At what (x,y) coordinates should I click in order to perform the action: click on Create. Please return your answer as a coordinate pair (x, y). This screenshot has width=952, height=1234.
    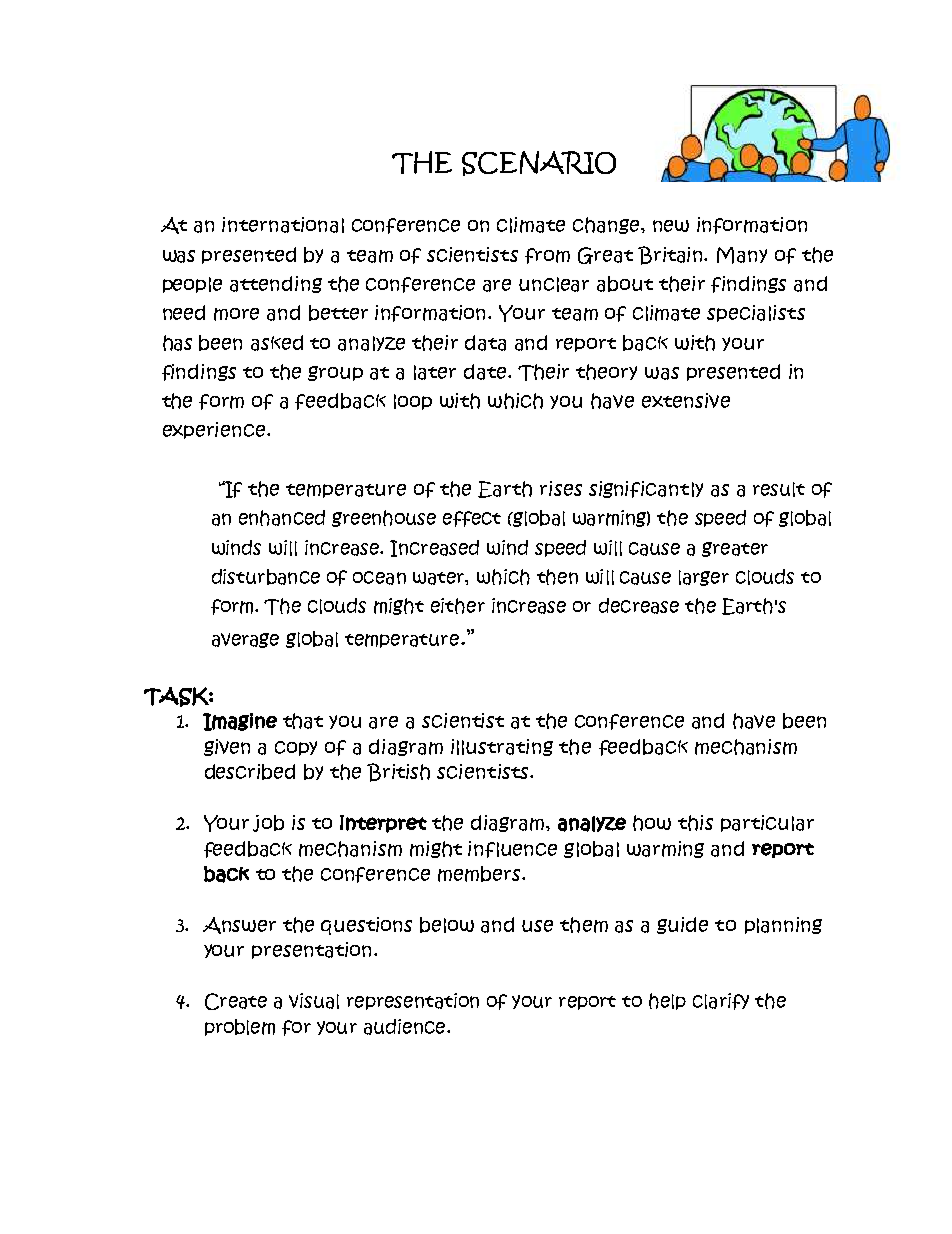
    Looking at the image, I should click on (236, 1001).
